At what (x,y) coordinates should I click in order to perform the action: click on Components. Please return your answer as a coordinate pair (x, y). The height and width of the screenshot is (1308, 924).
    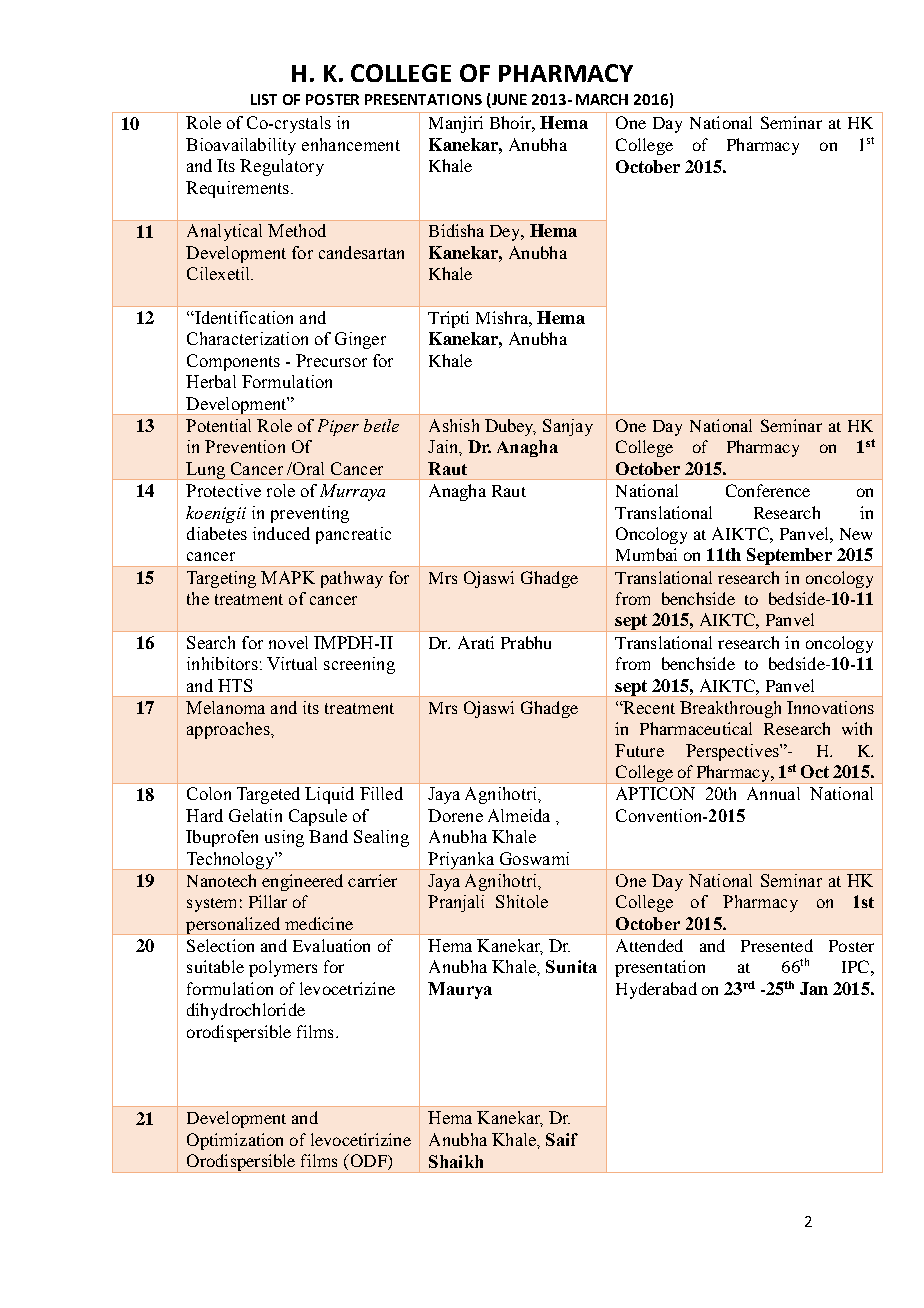
    Looking at the image, I should click on (233, 362).
